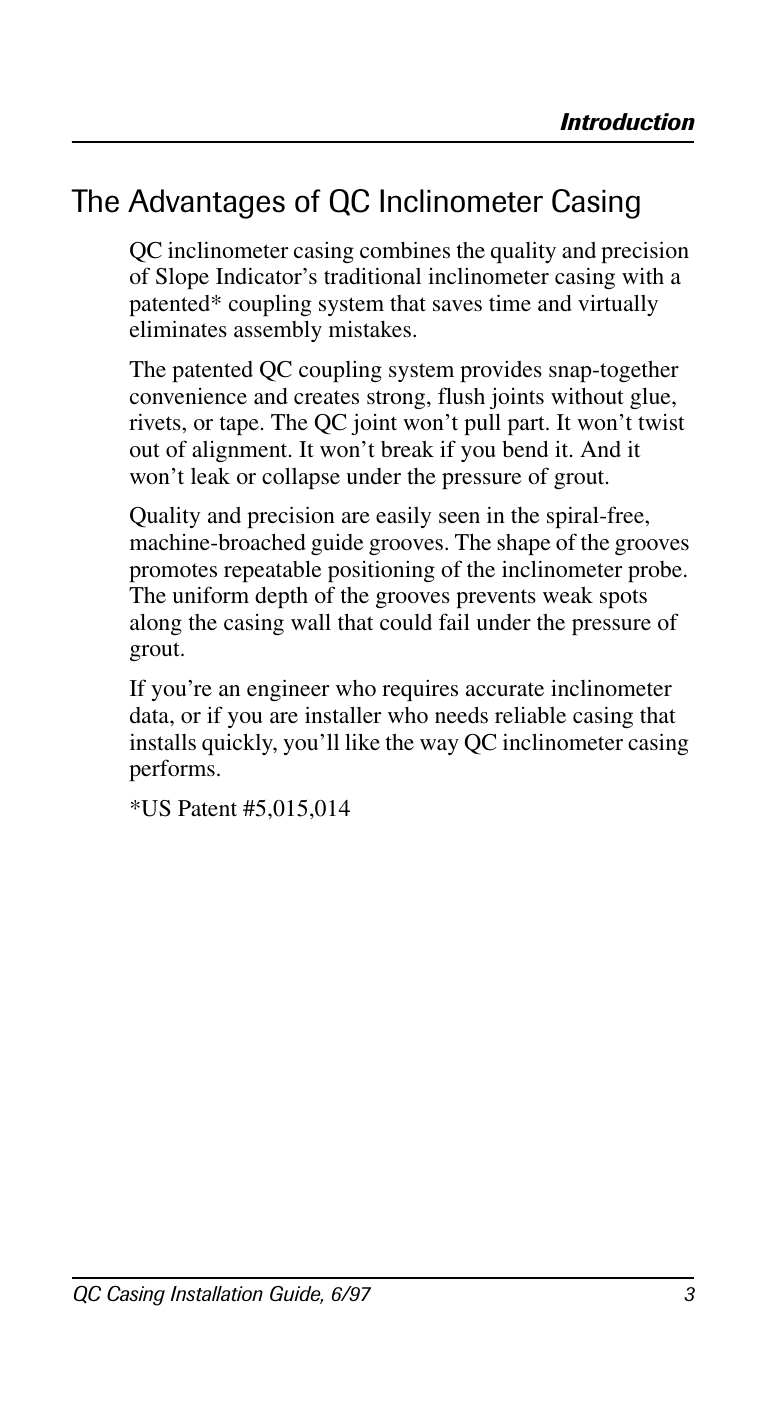 The height and width of the screenshot is (1412, 766). I want to click on Installation, so click(216, 1293).
